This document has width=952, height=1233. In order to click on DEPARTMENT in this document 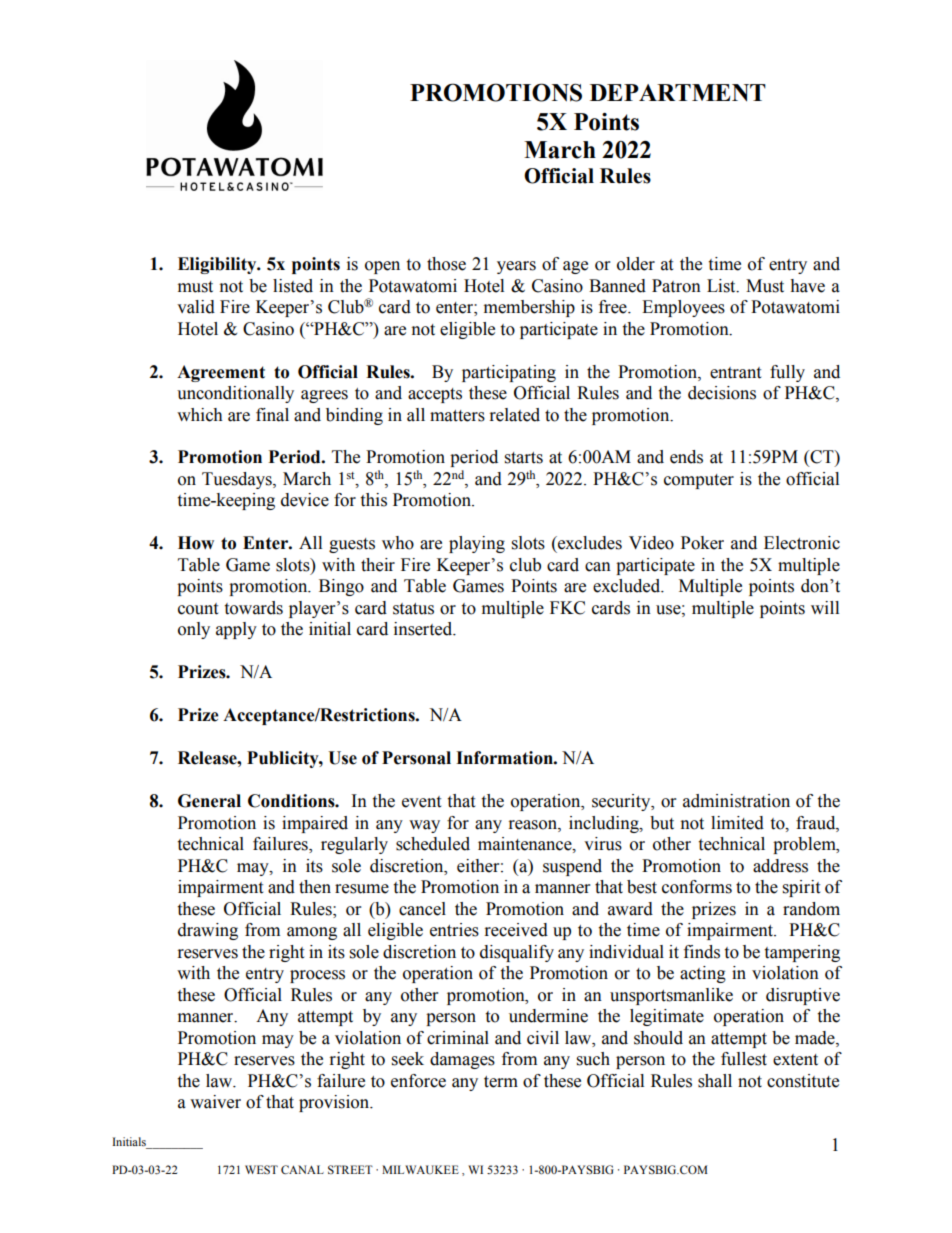, I will do `click(678, 93)`.
